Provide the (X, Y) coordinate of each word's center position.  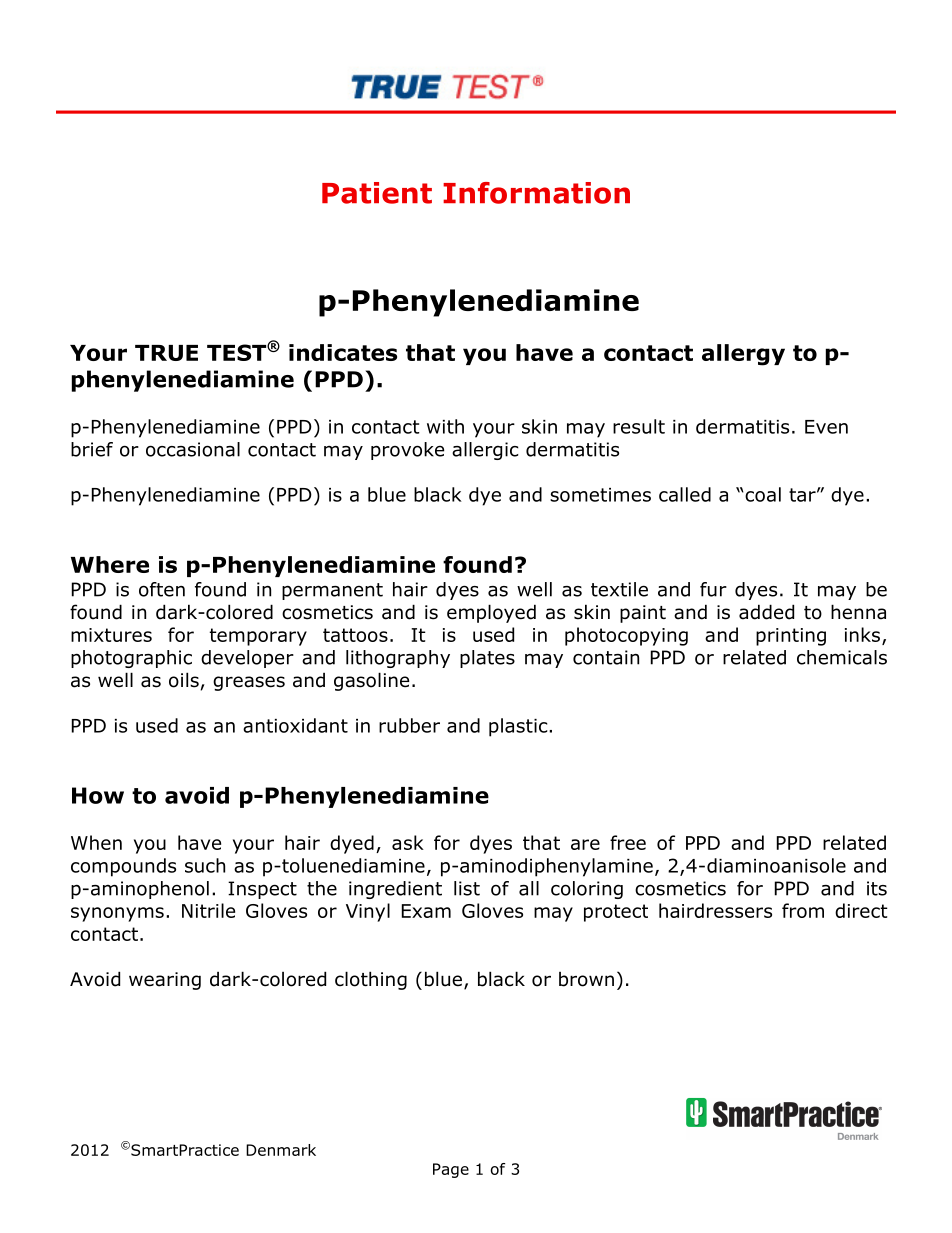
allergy (743, 355)
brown (586, 979)
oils (184, 680)
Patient (377, 193)
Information (536, 193)
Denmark (281, 1150)
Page (451, 1170)
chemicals (842, 657)
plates (487, 659)
